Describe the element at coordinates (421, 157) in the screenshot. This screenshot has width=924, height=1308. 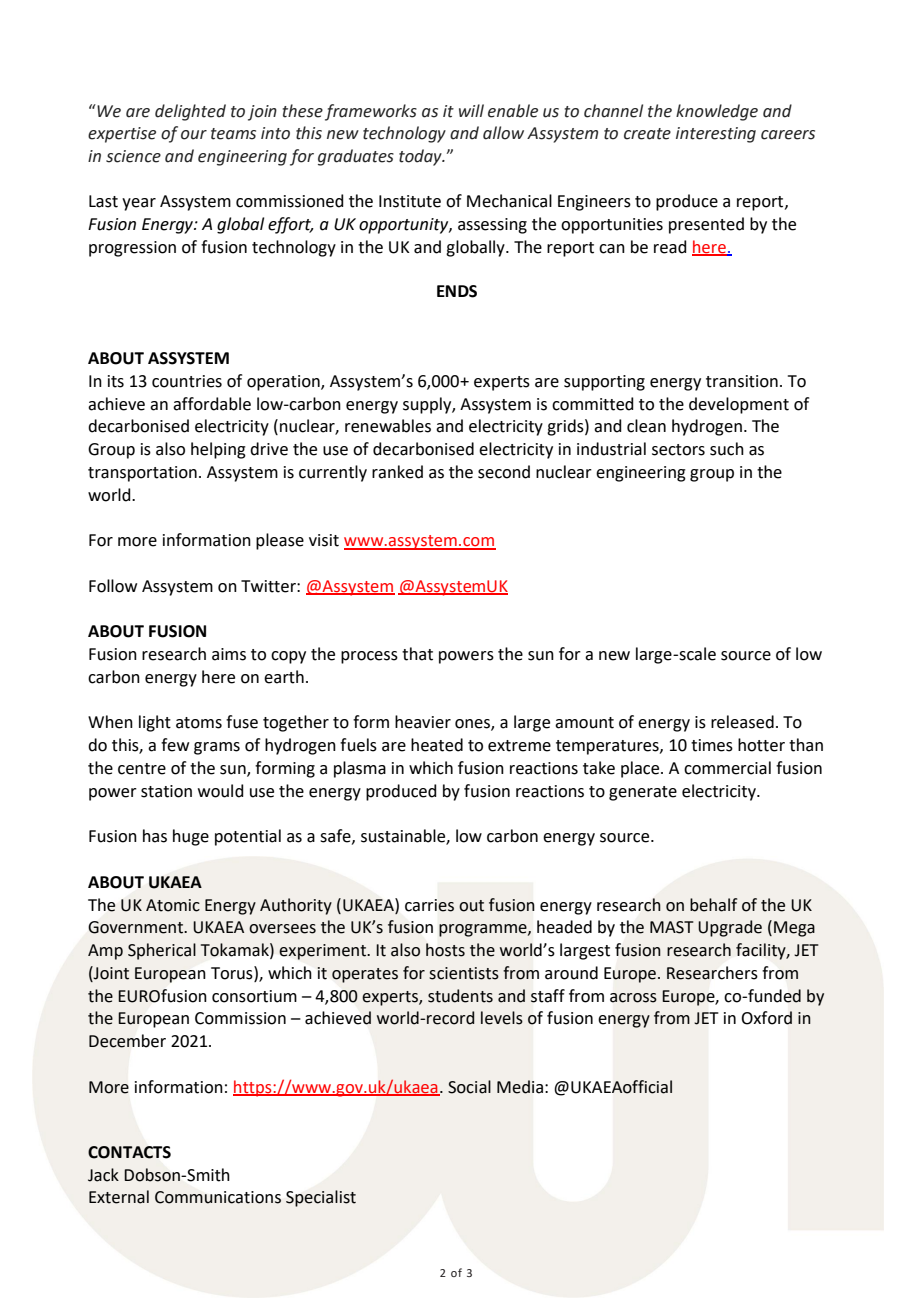
I see `today` at that location.
